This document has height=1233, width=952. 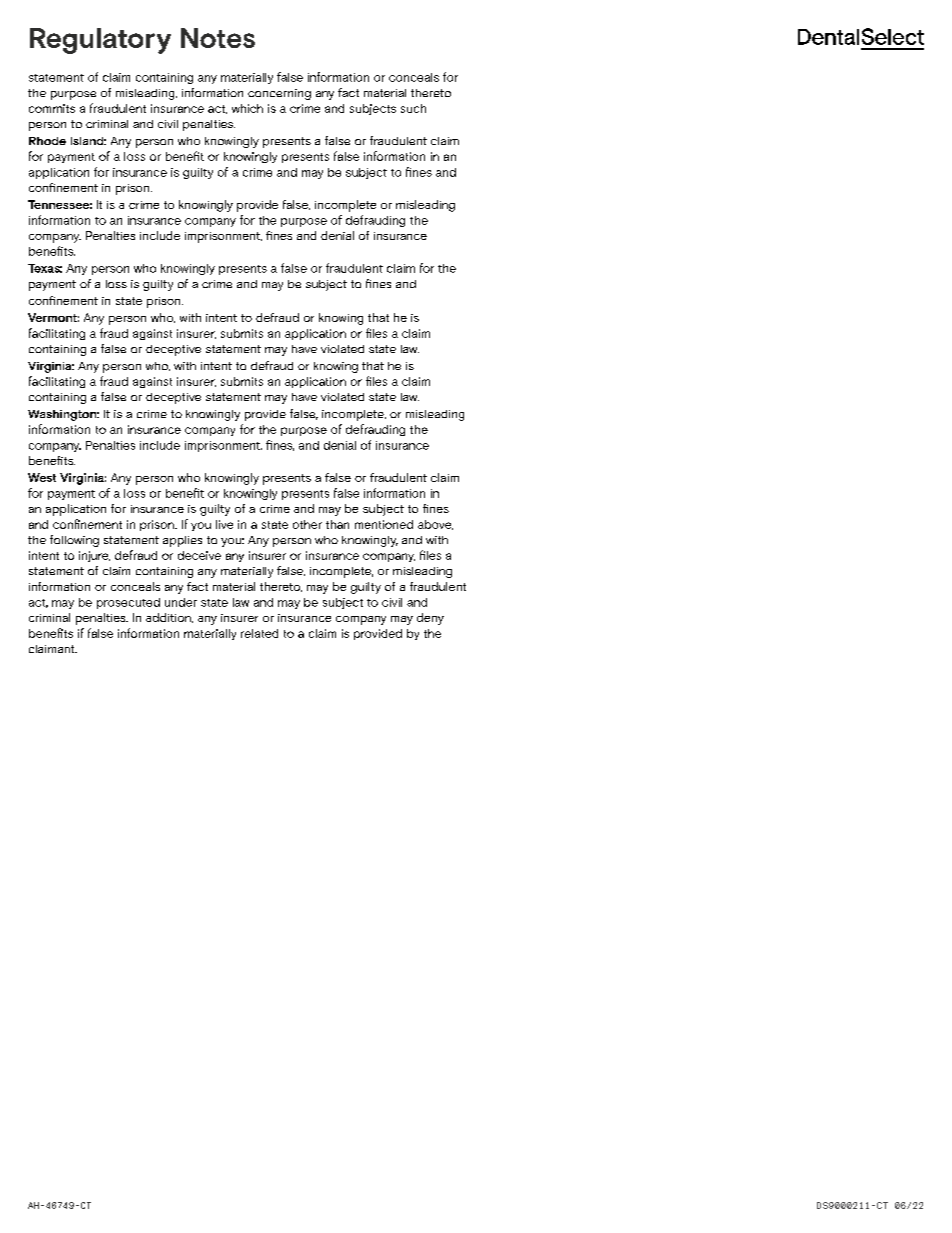 What do you see at coordinates (384, 524) in the document?
I see `mentioned` at bounding box center [384, 524].
